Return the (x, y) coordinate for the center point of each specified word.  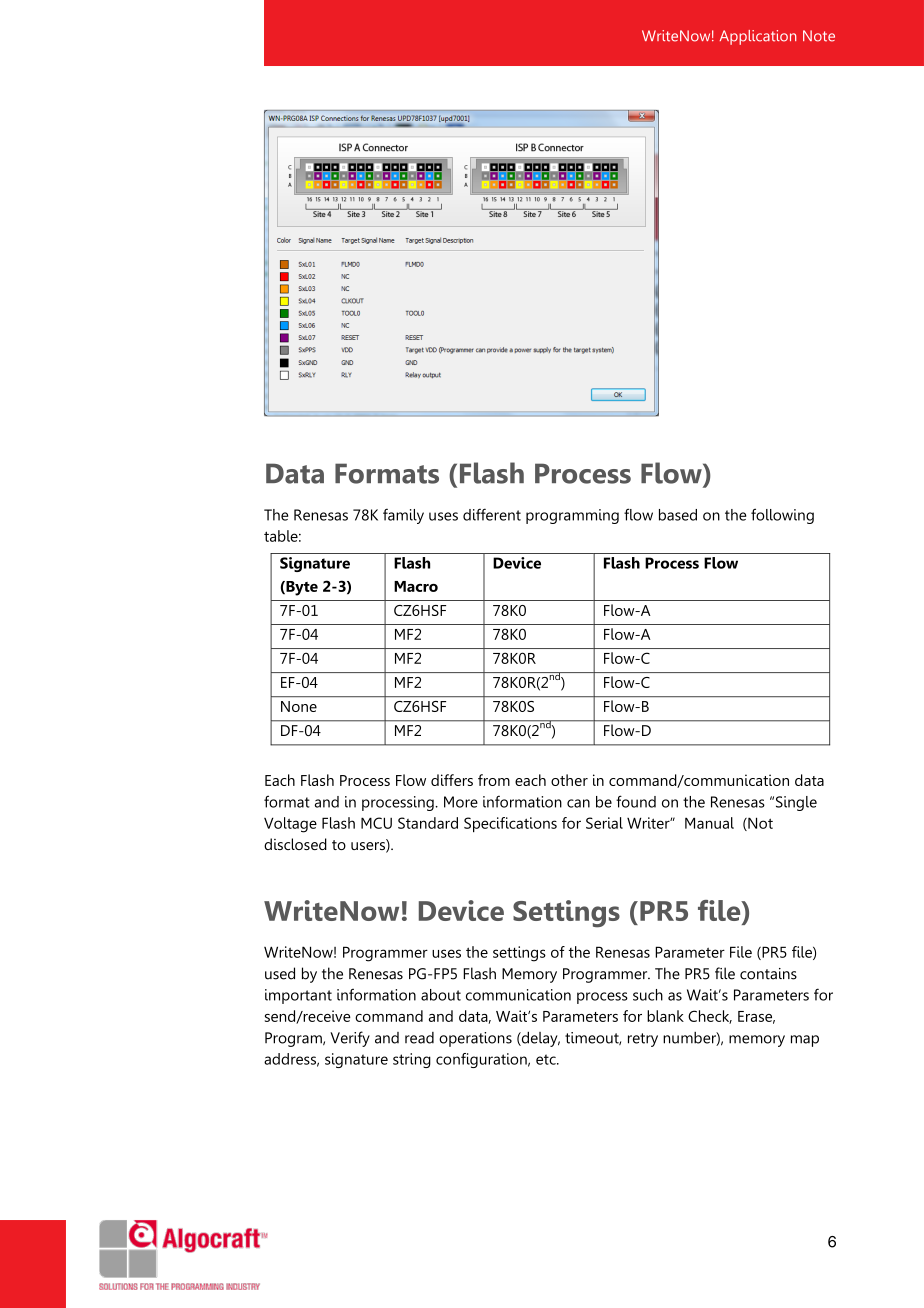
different (492, 514)
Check (710, 1017)
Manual (709, 823)
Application (758, 37)
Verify (350, 1039)
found (636, 801)
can (578, 803)
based (678, 515)
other (569, 780)
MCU (376, 823)
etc (547, 1059)
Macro (416, 586)
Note (819, 36)
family (403, 516)
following (782, 516)
